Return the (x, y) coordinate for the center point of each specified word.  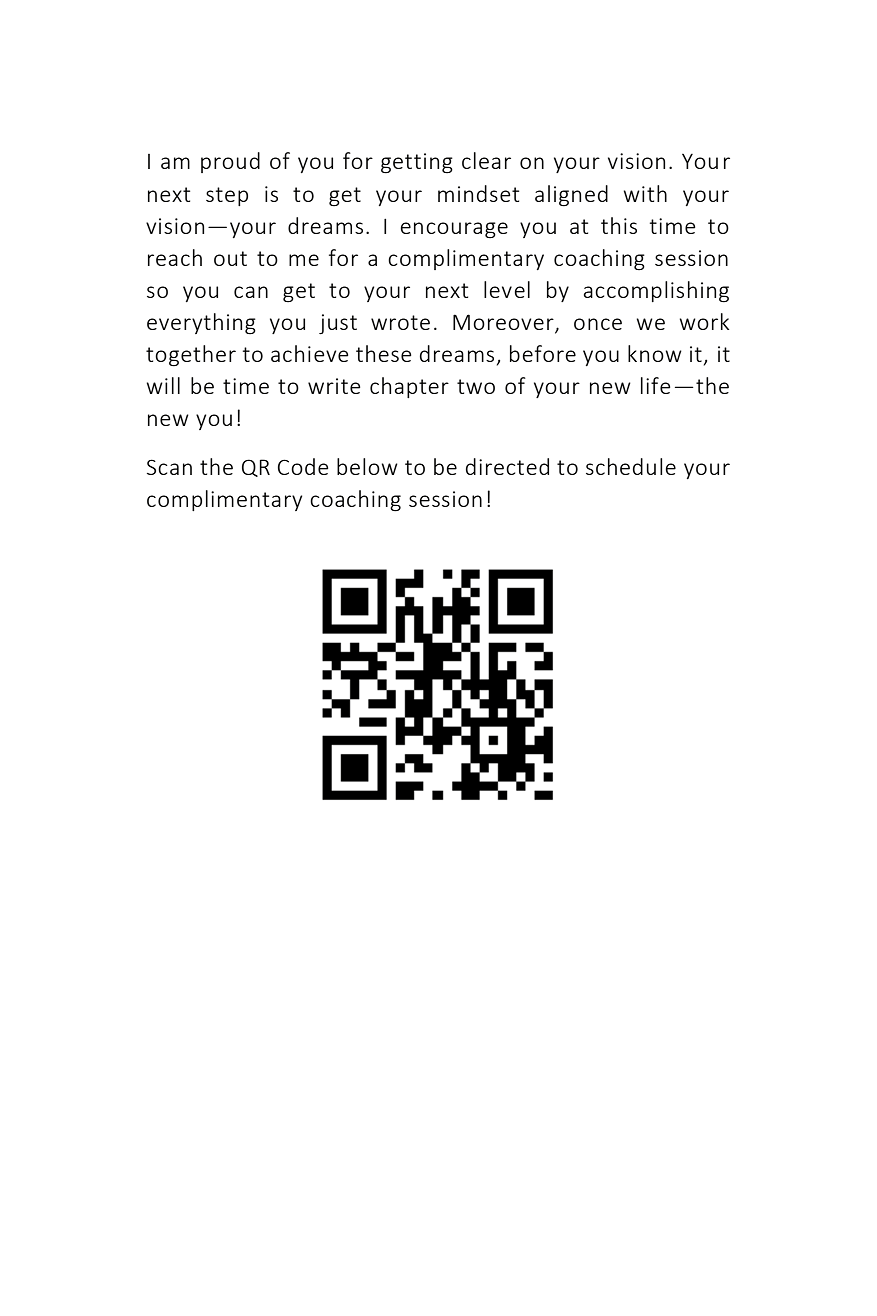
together (191, 356)
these (384, 353)
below (367, 466)
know (655, 353)
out (230, 258)
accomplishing (656, 292)
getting (417, 163)
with (645, 193)
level (507, 289)
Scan (169, 467)
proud (230, 162)
